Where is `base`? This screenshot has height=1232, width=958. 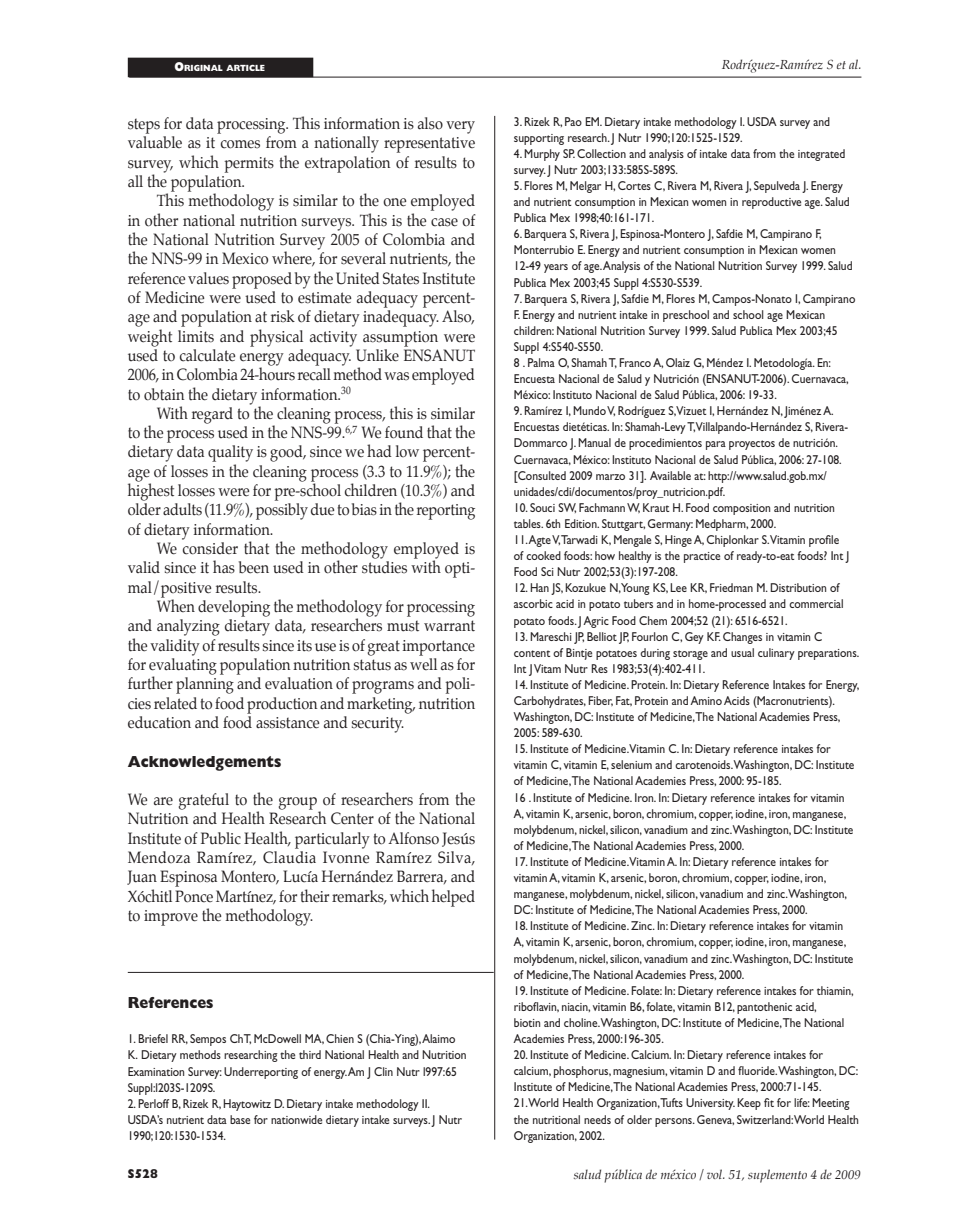
base is located at coordinates (240, 1119).
